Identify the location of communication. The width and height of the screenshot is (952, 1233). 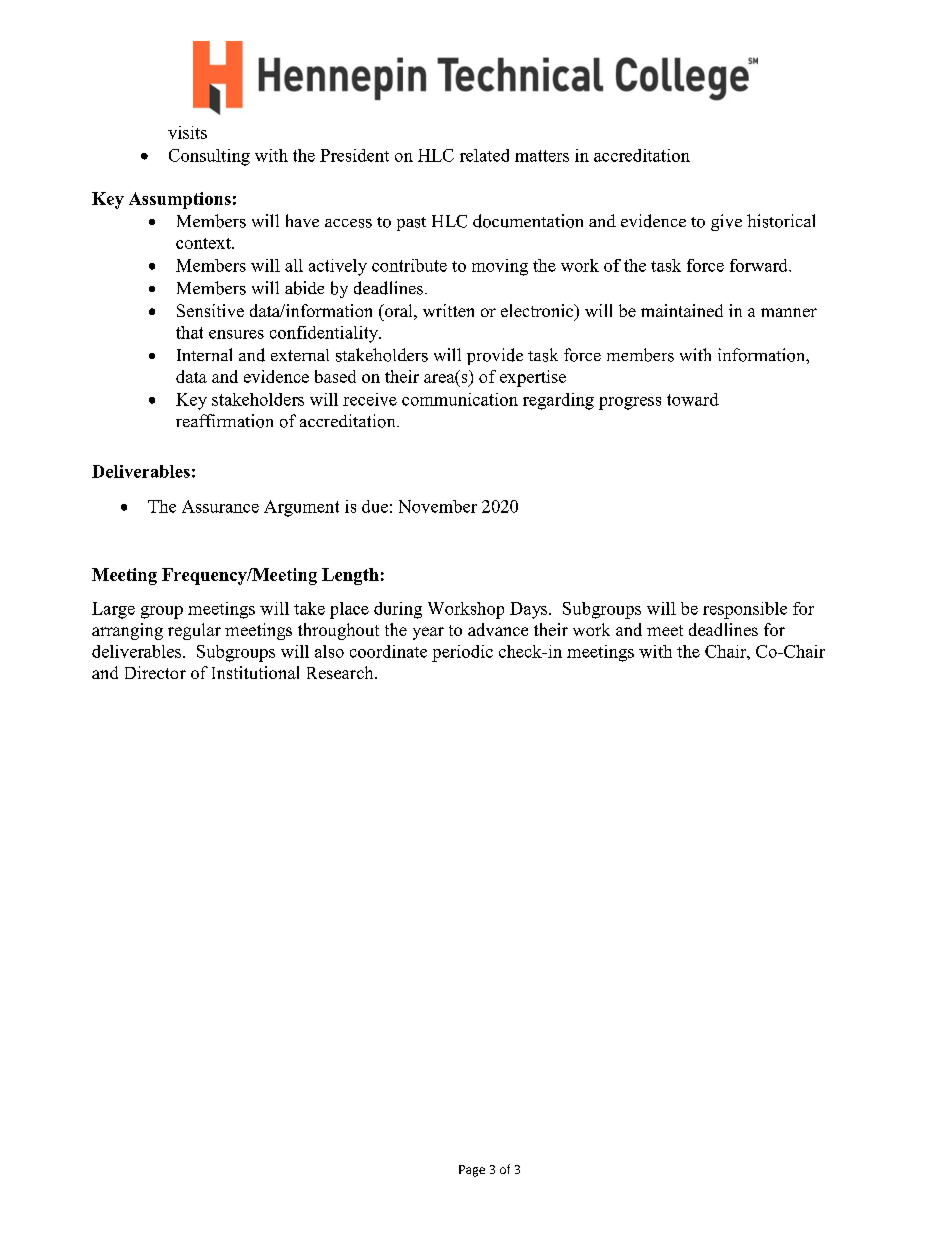
(460, 399).
